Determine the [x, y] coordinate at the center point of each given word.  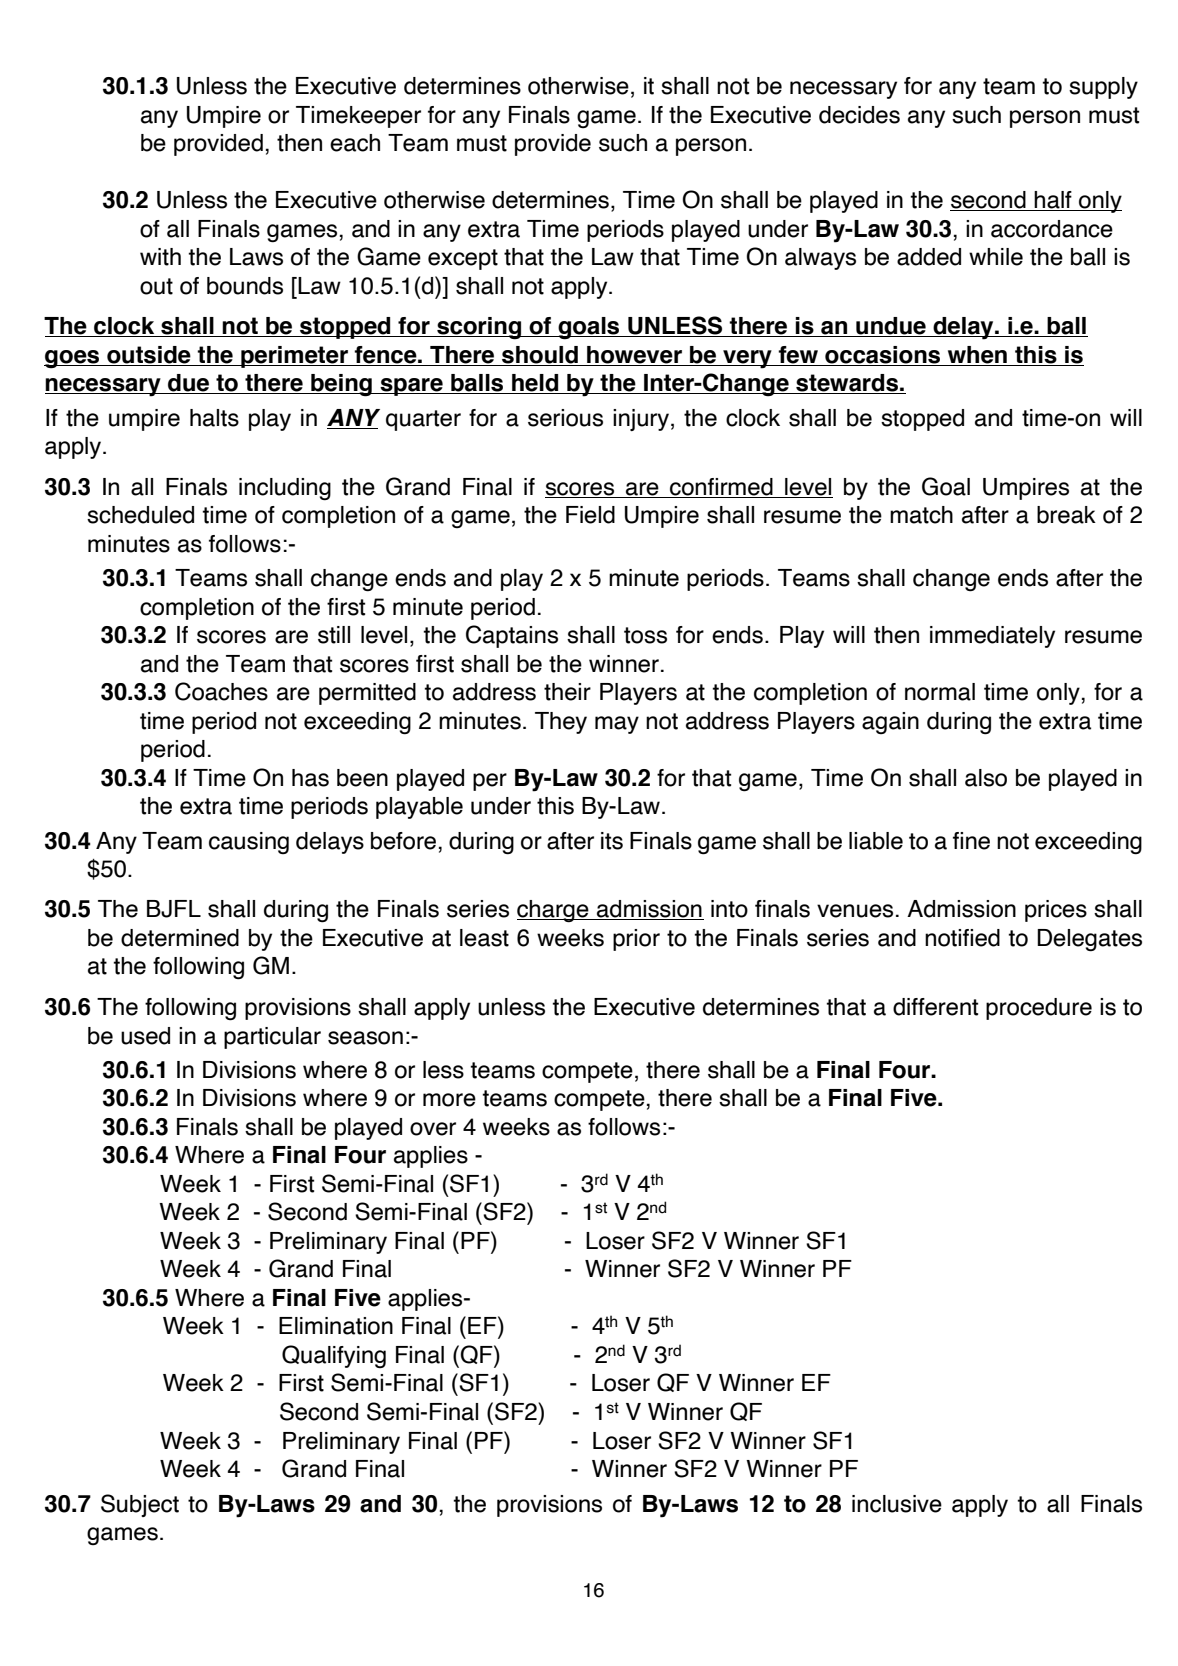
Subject [140, 1505]
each [355, 143]
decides [859, 115]
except [463, 259]
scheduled [140, 515]
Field [590, 515]
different [935, 1007]
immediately [992, 637]
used [145, 1036]
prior [636, 940]
